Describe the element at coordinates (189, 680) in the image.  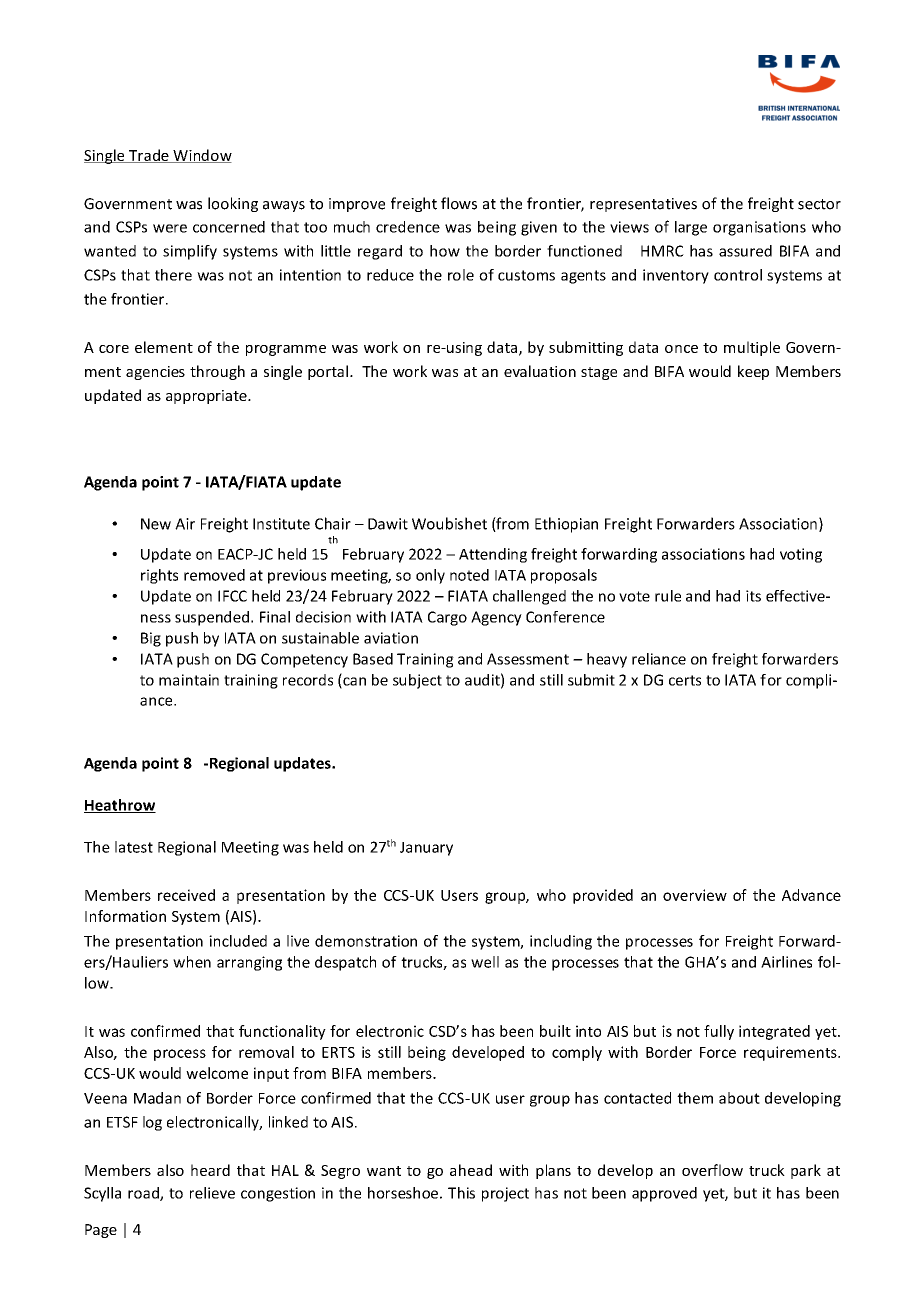
I see `maintain` at that location.
